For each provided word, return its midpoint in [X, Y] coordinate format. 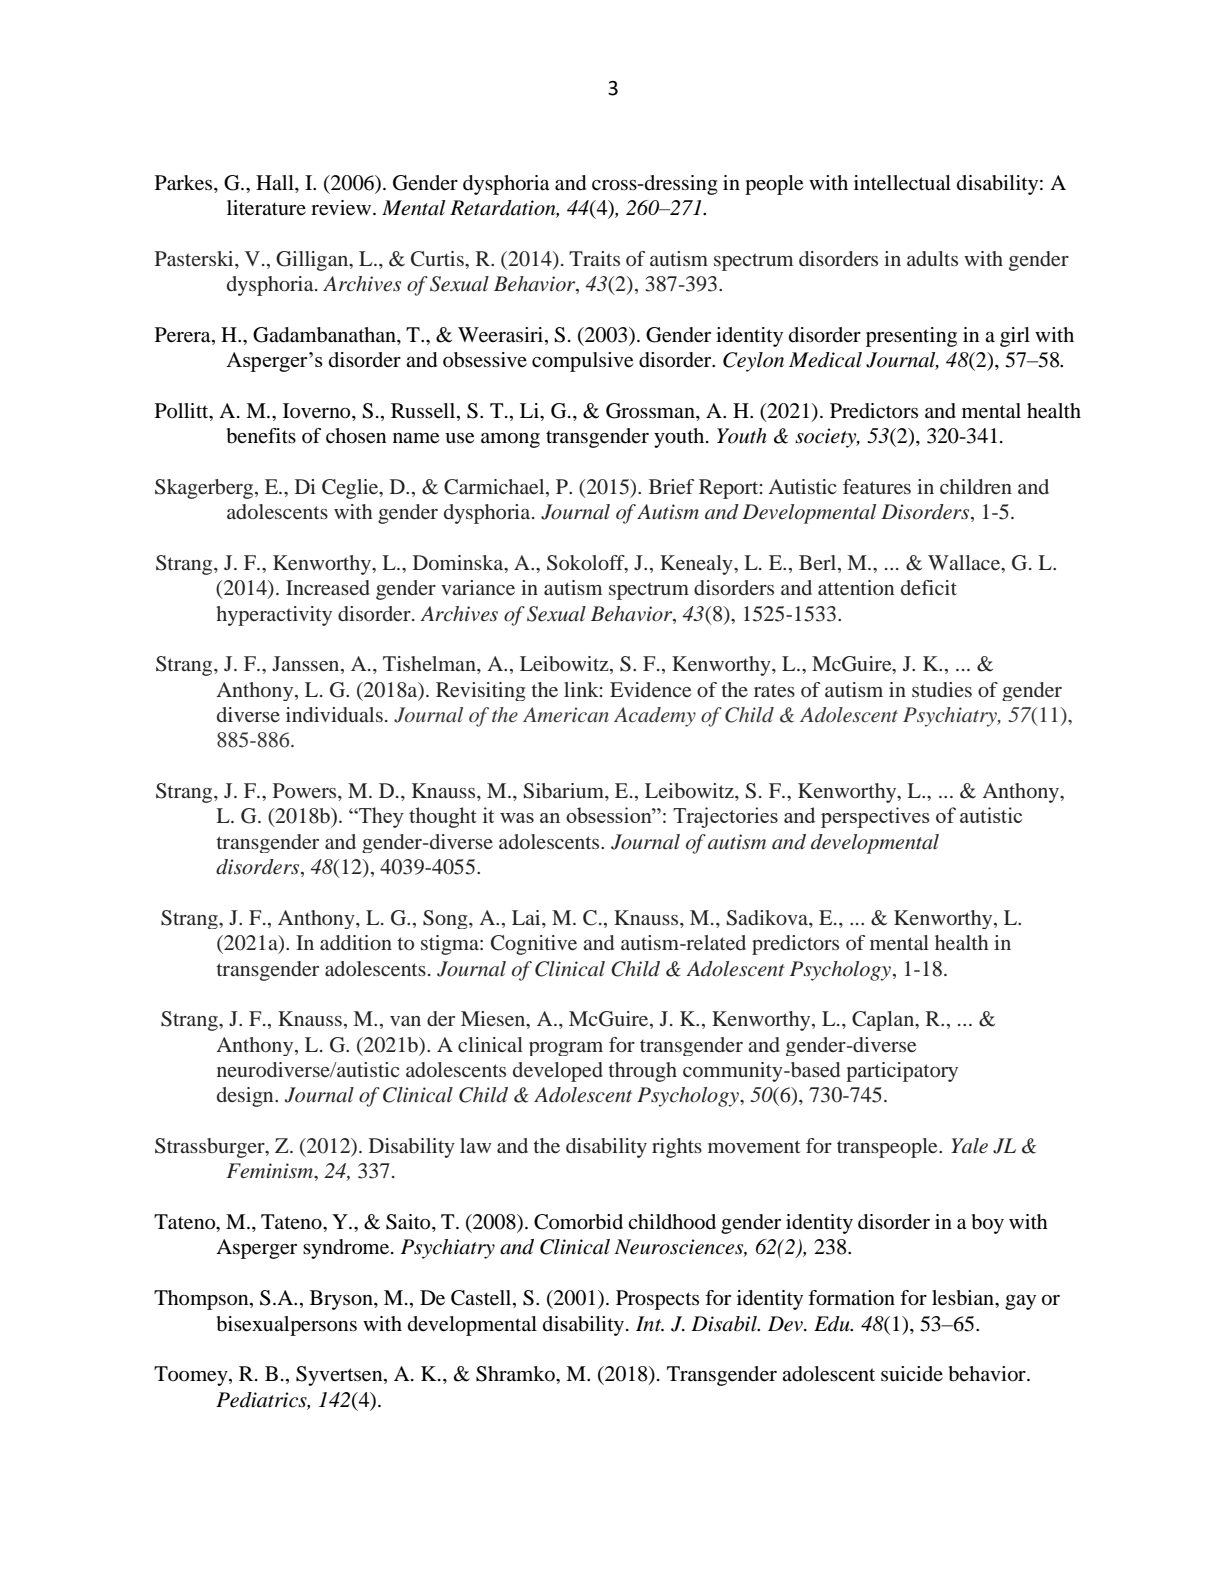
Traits [594, 258]
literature [266, 208]
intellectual [902, 183]
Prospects [657, 1300]
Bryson [342, 1300]
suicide [912, 1374]
